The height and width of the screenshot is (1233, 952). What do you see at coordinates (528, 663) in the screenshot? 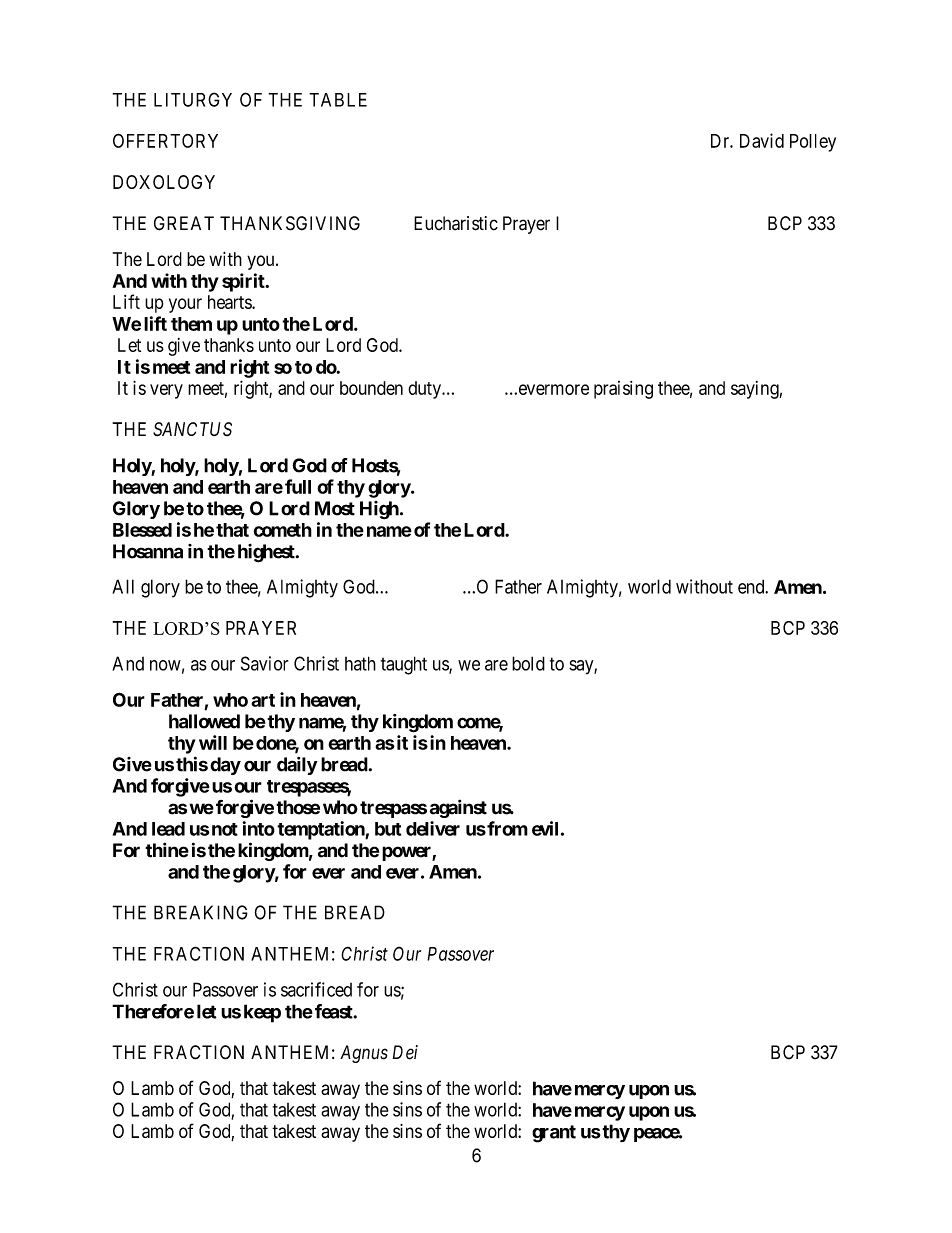
I see `bold` at bounding box center [528, 663].
